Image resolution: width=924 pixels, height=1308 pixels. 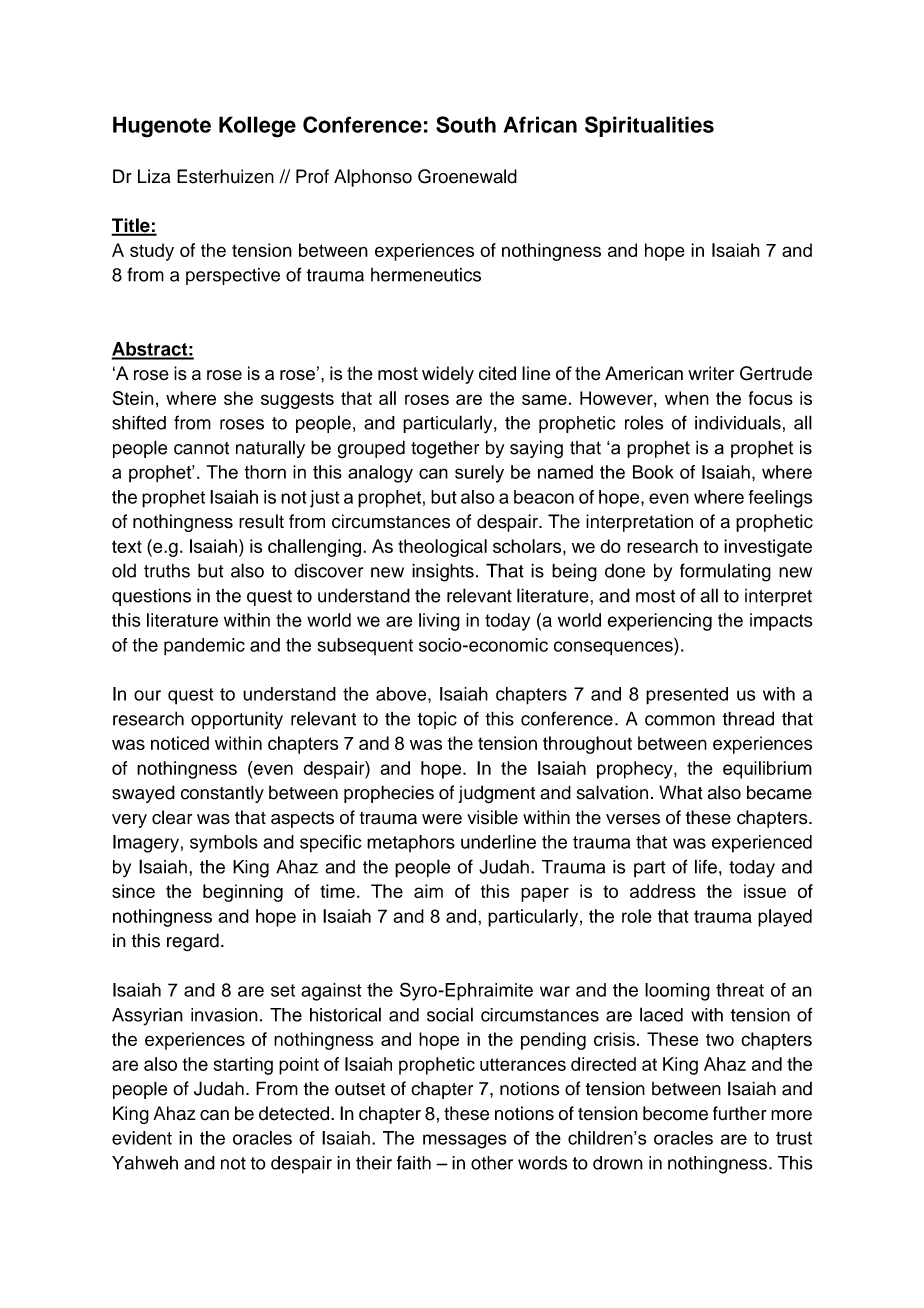 I want to click on Liza, so click(x=154, y=176).
